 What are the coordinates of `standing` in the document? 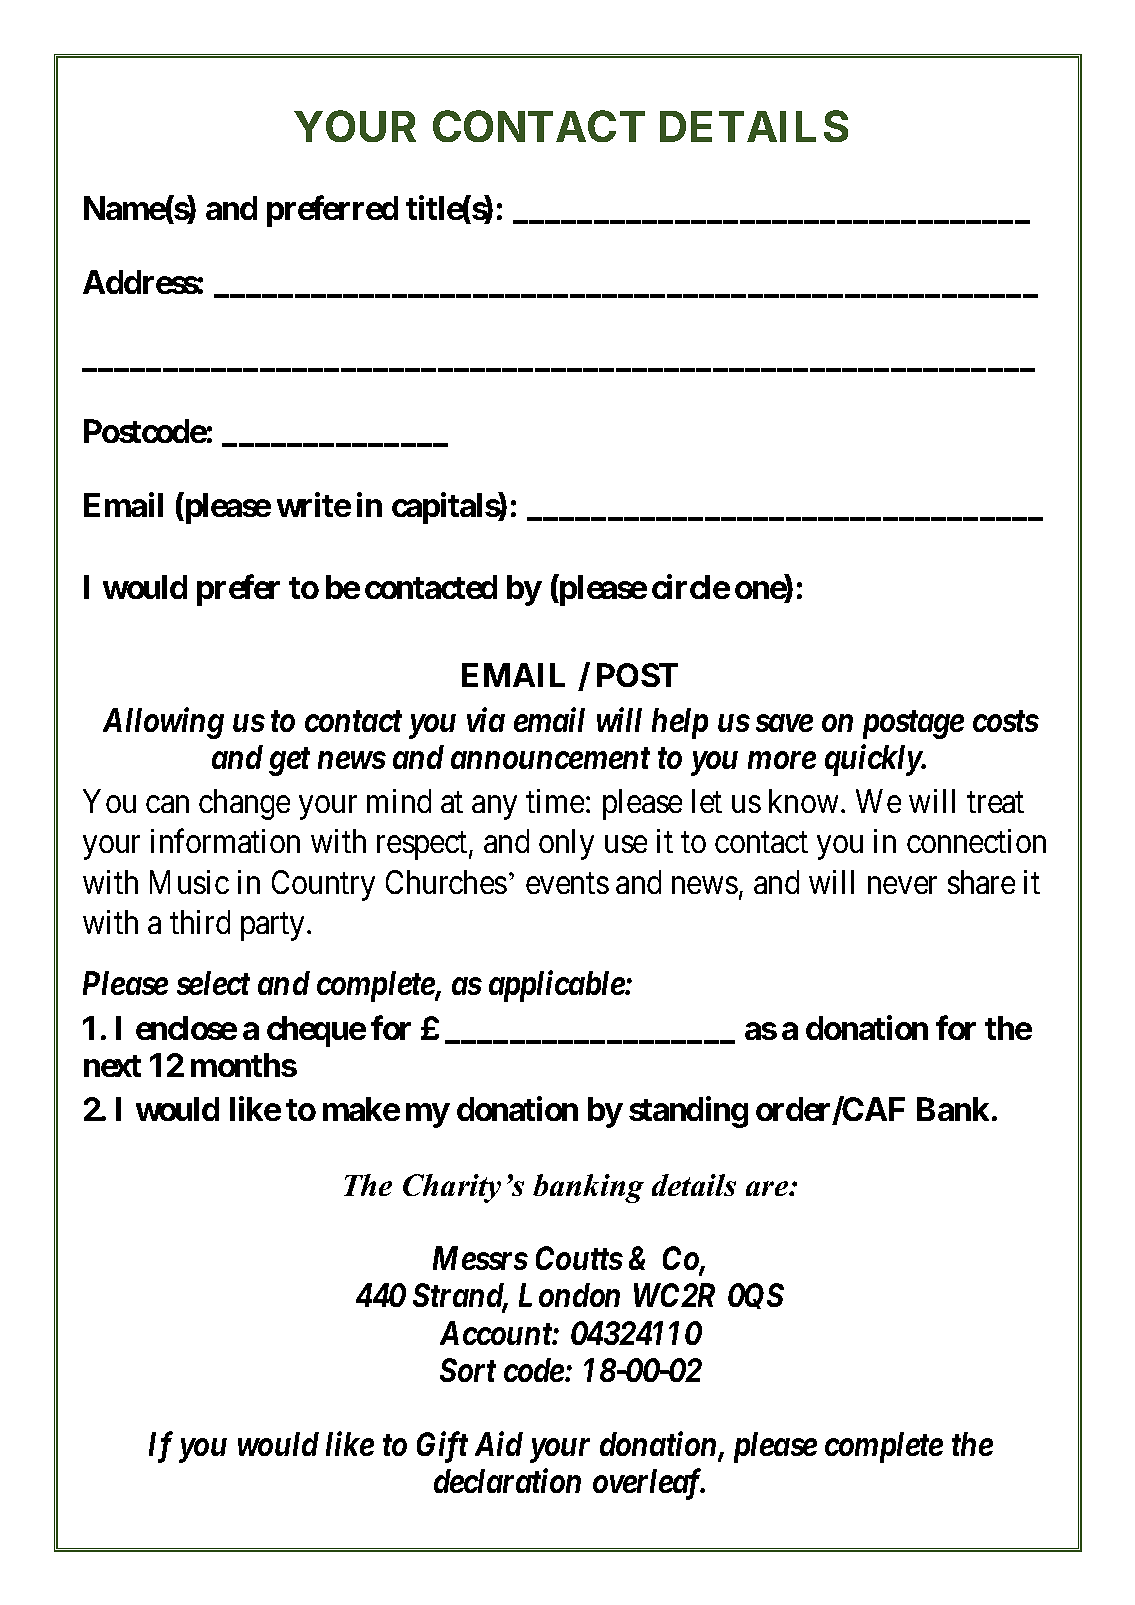 It's located at (688, 1112).
